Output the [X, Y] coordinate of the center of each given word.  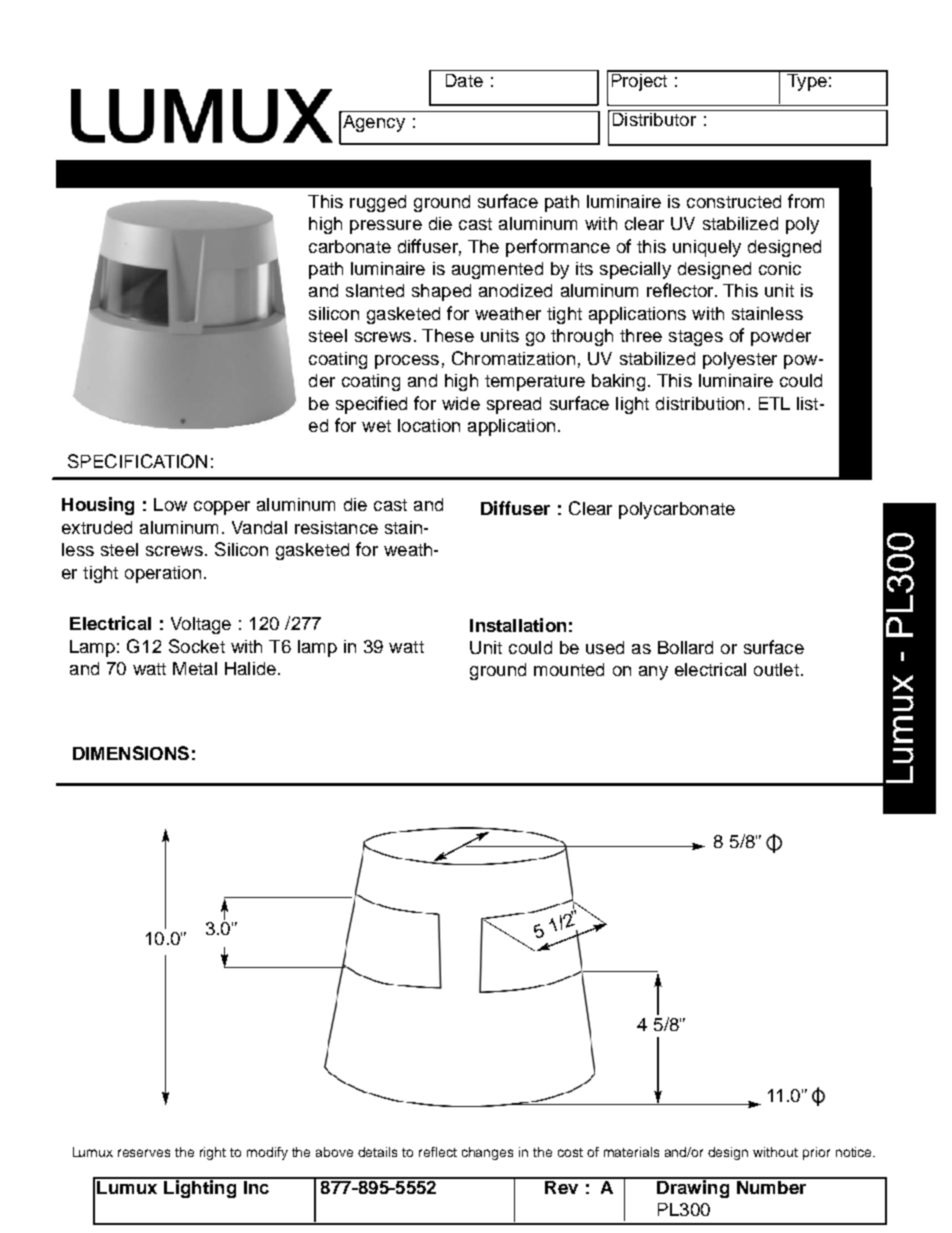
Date [464, 80]
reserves [144, 1153]
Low [170, 504]
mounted [569, 669]
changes [487, 1153]
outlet [776, 669]
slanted [375, 290]
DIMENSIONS [131, 753]
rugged [378, 203]
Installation [518, 625]
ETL [774, 403]
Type [807, 81]
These [448, 335]
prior [816, 1153]
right [213, 1153]
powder [781, 337]
